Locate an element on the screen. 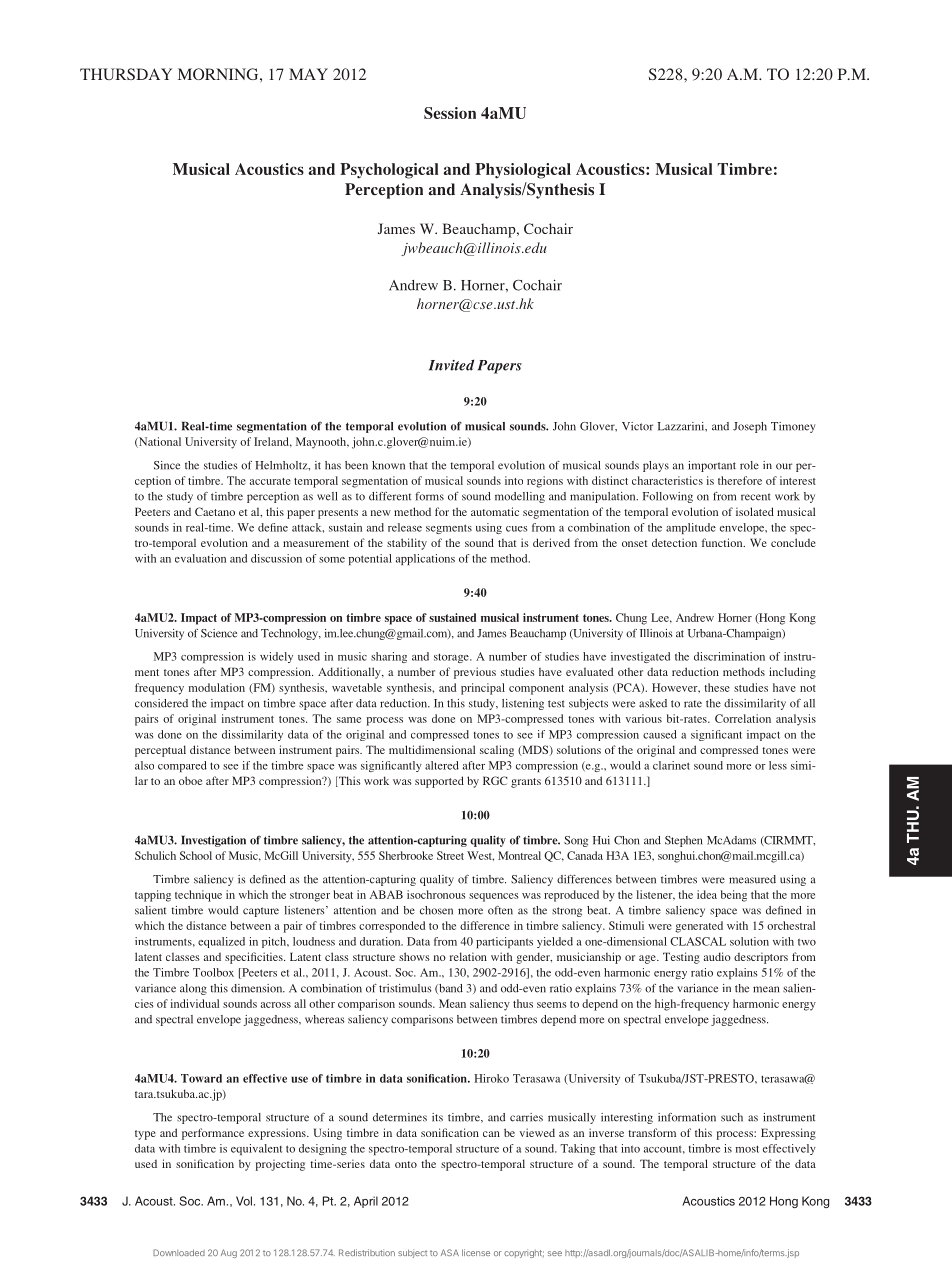  forms is located at coordinates (429, 496).
